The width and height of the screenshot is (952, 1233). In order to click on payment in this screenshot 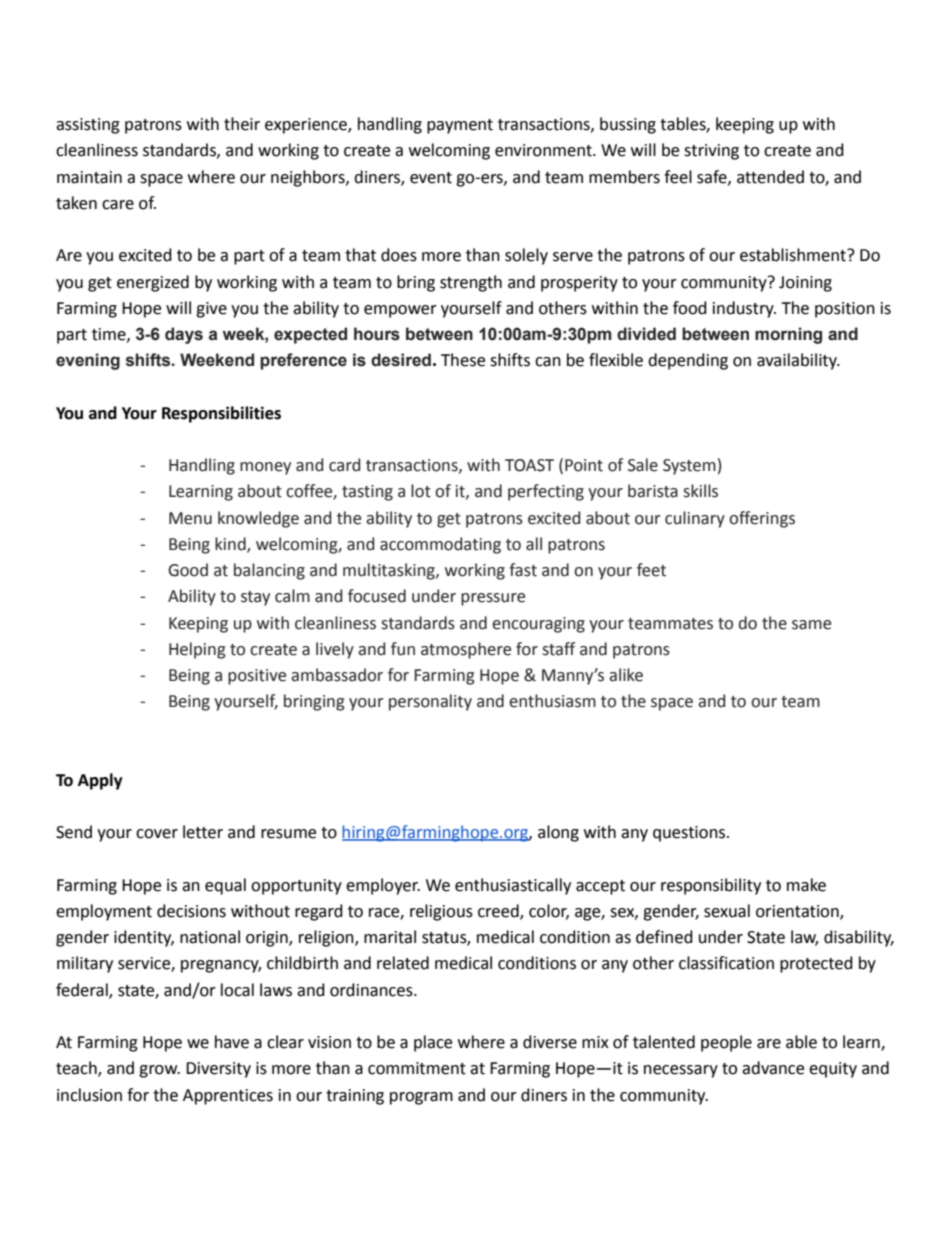, I will do `click(460, 126)`.
